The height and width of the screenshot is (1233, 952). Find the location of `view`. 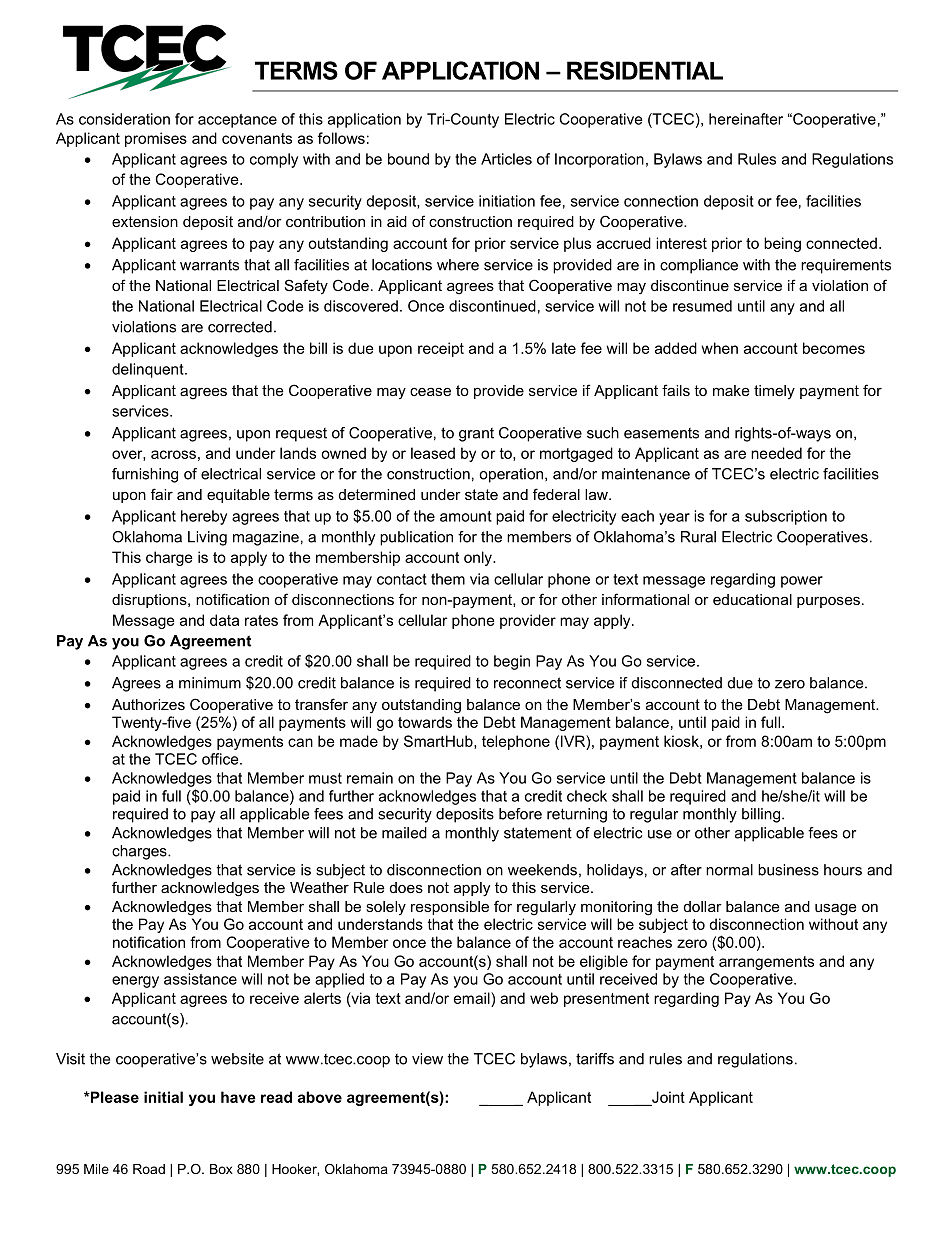

view is located at coordinates (427, 1059).
